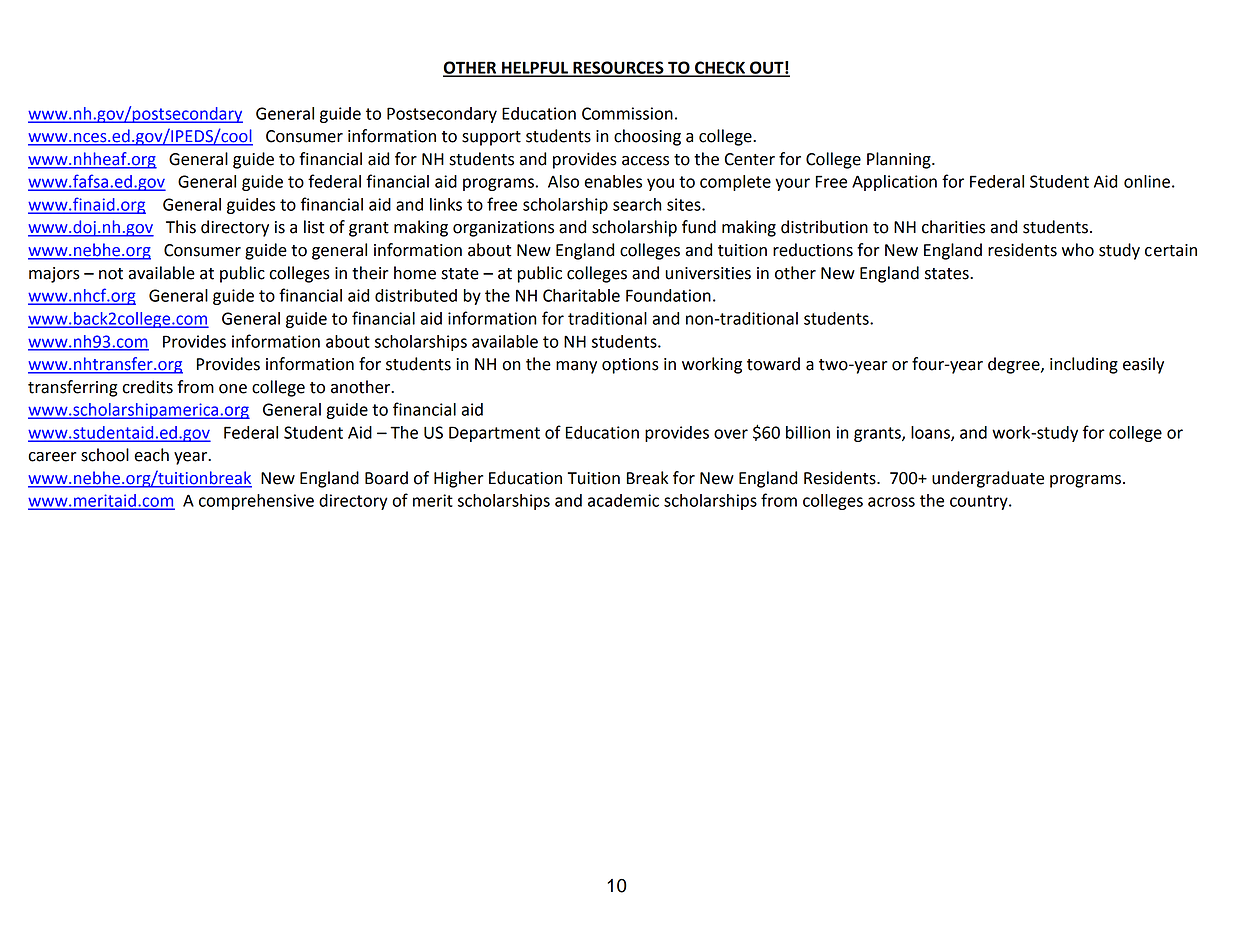 This screenshot has height=952, width=1233. Describe the element at coordinates (637, 204) in the screenshot. I see `search` at that location.
